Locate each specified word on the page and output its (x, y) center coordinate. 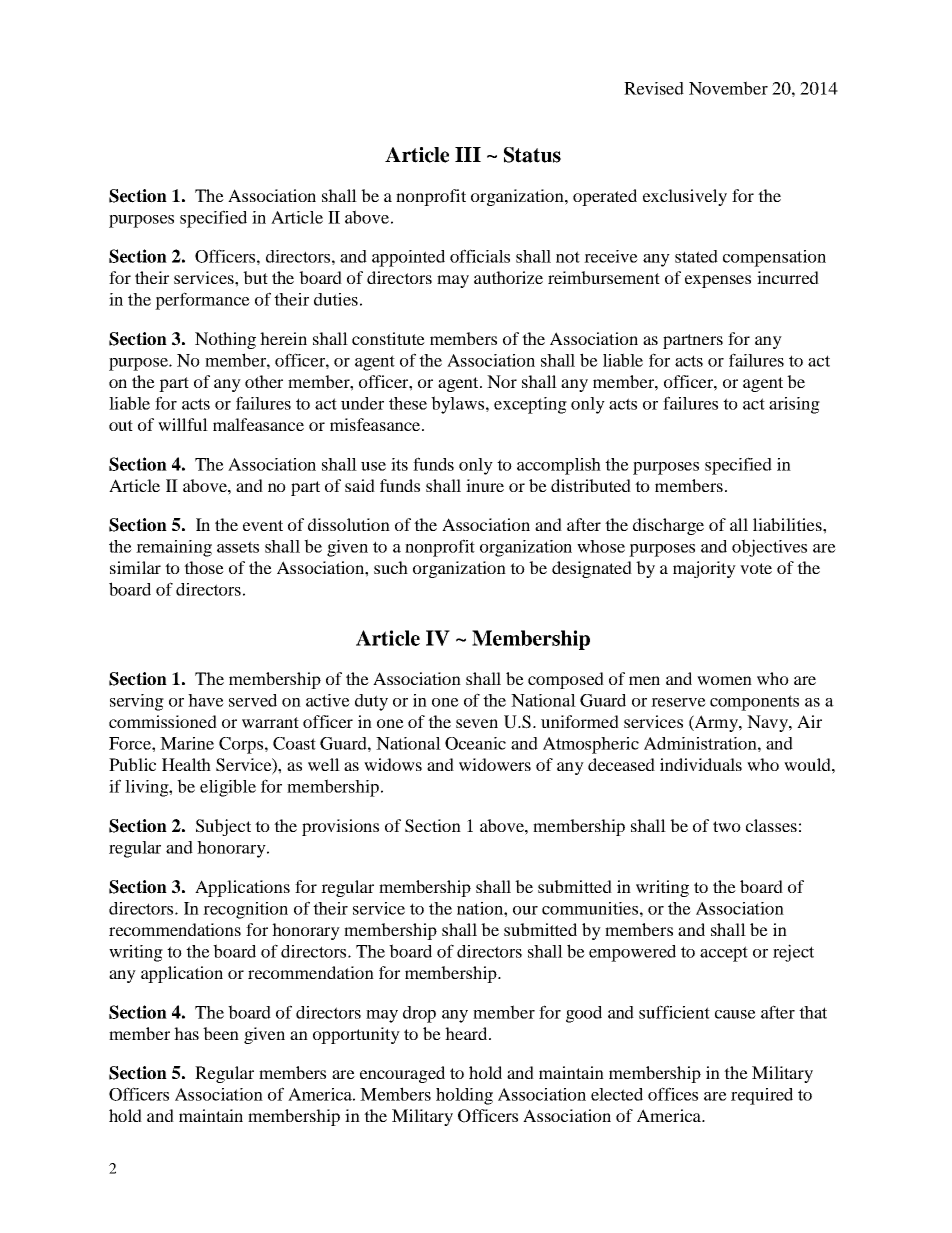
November (728, 88)
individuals (701, 764)
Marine (187, 743)
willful (183, 424)
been (221, 1033)
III (468, 154)
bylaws (457, 405)
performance (202, 301)
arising (794, 405)
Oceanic (475, 743)
